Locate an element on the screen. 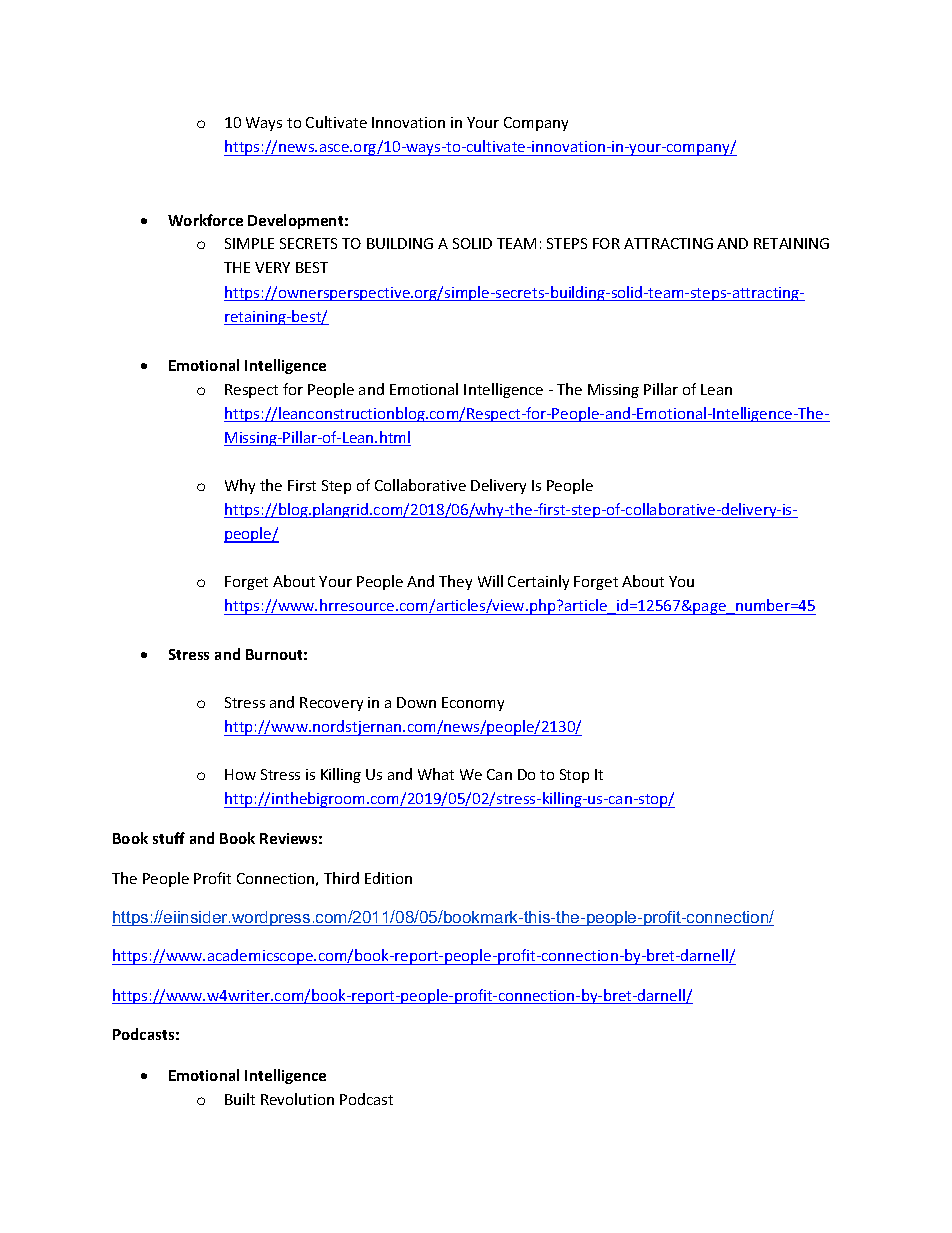 The width and height of the screenshot is (952, 1233). Revolution is located at coordinates (297, 1099).
